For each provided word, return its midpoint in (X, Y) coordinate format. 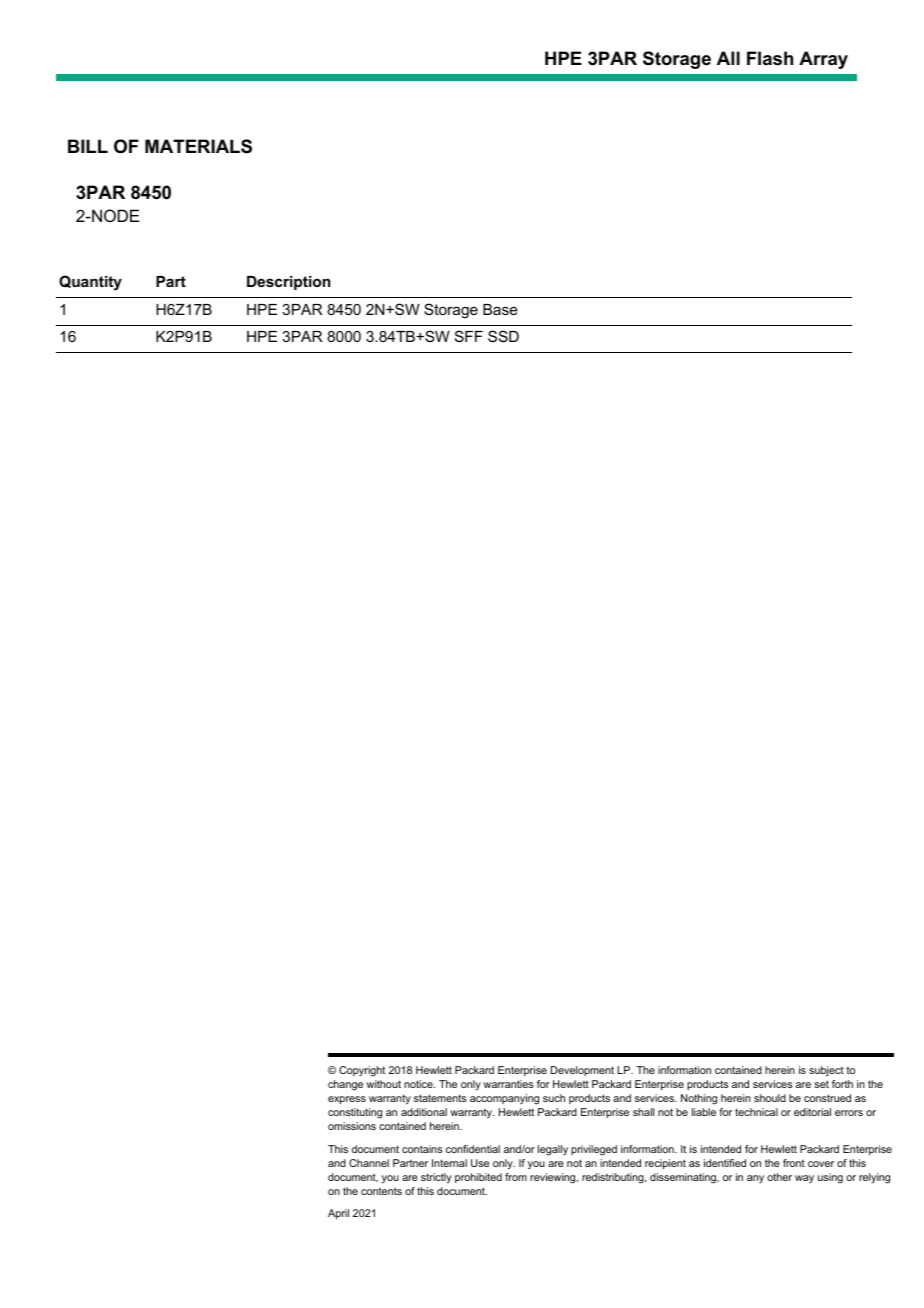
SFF (469, 336)
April (338, 1214)
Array (823, 60)
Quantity (90, 283)
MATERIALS (198, 146)
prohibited (478, 1178)
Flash (770, 58)
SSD (503, 336)
